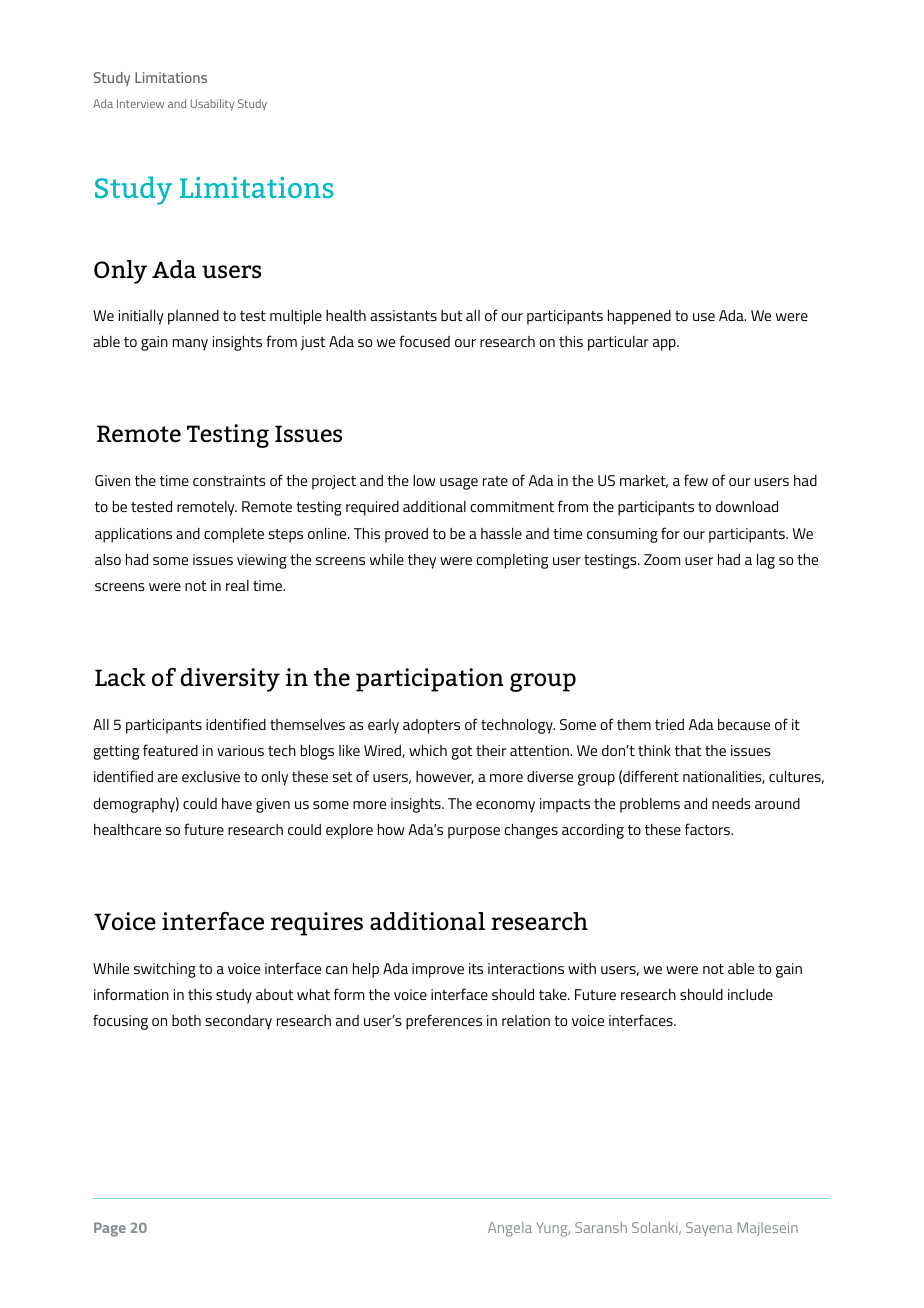  Describe the element at coordinates (452, 315) in the page. I see `but` at that location.
